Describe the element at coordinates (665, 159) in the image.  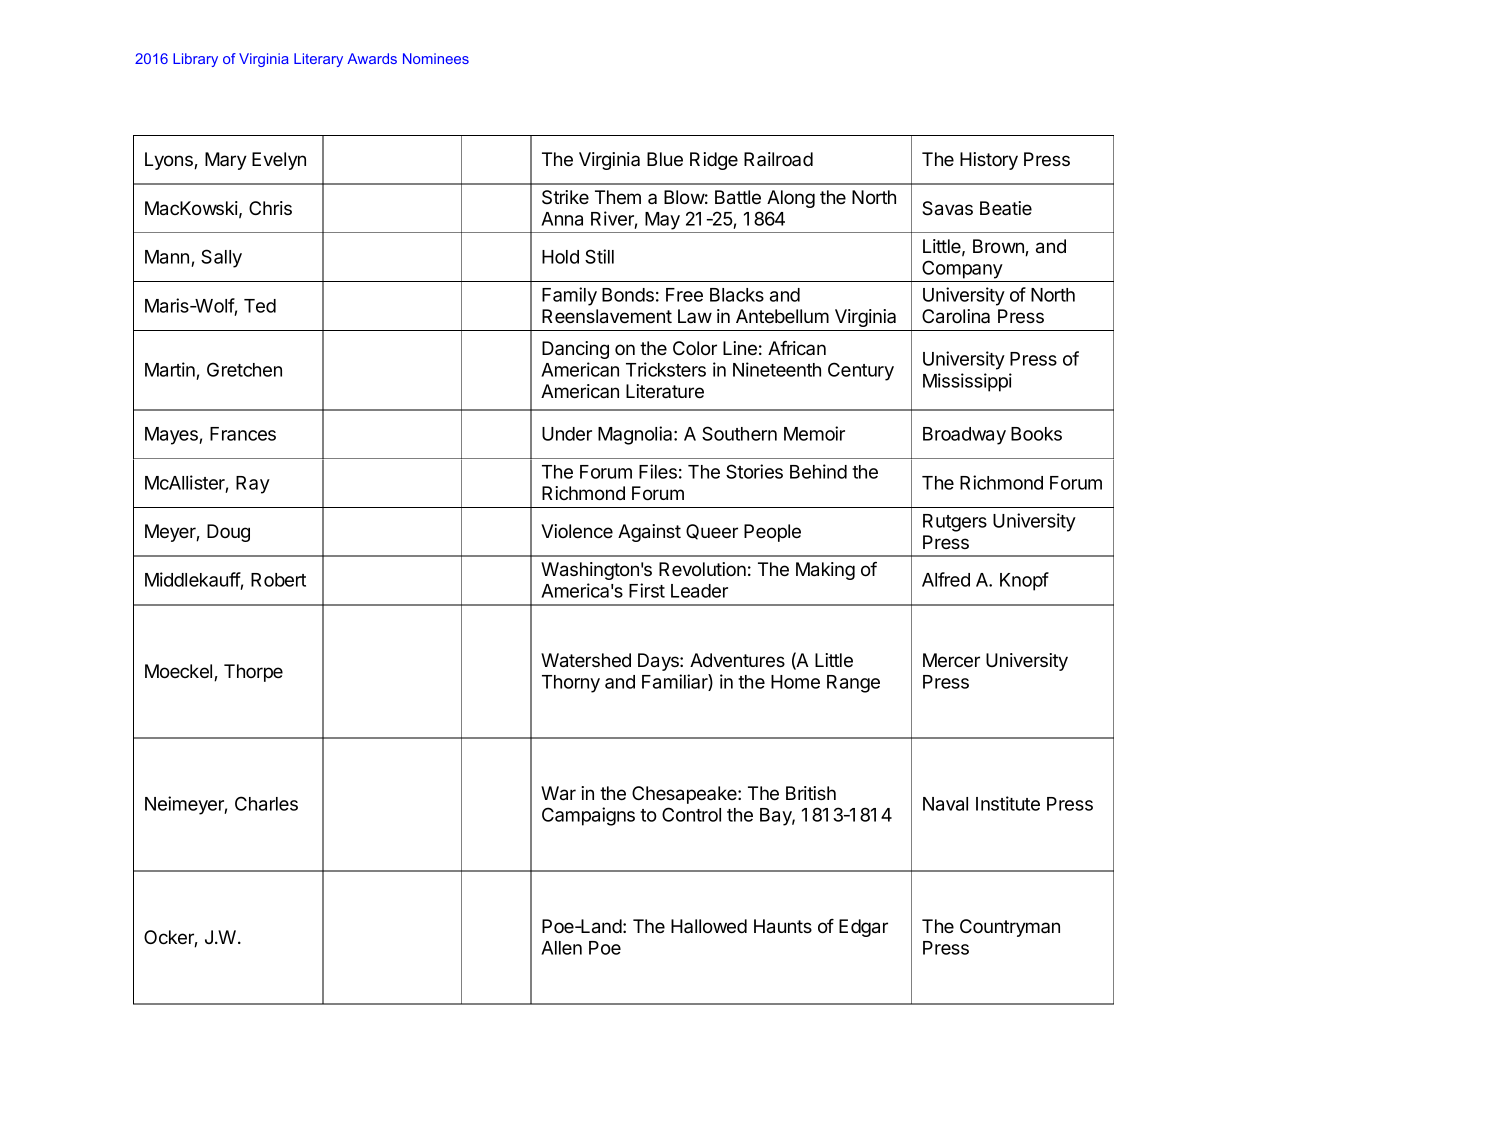
I see `Blue` at that location.
